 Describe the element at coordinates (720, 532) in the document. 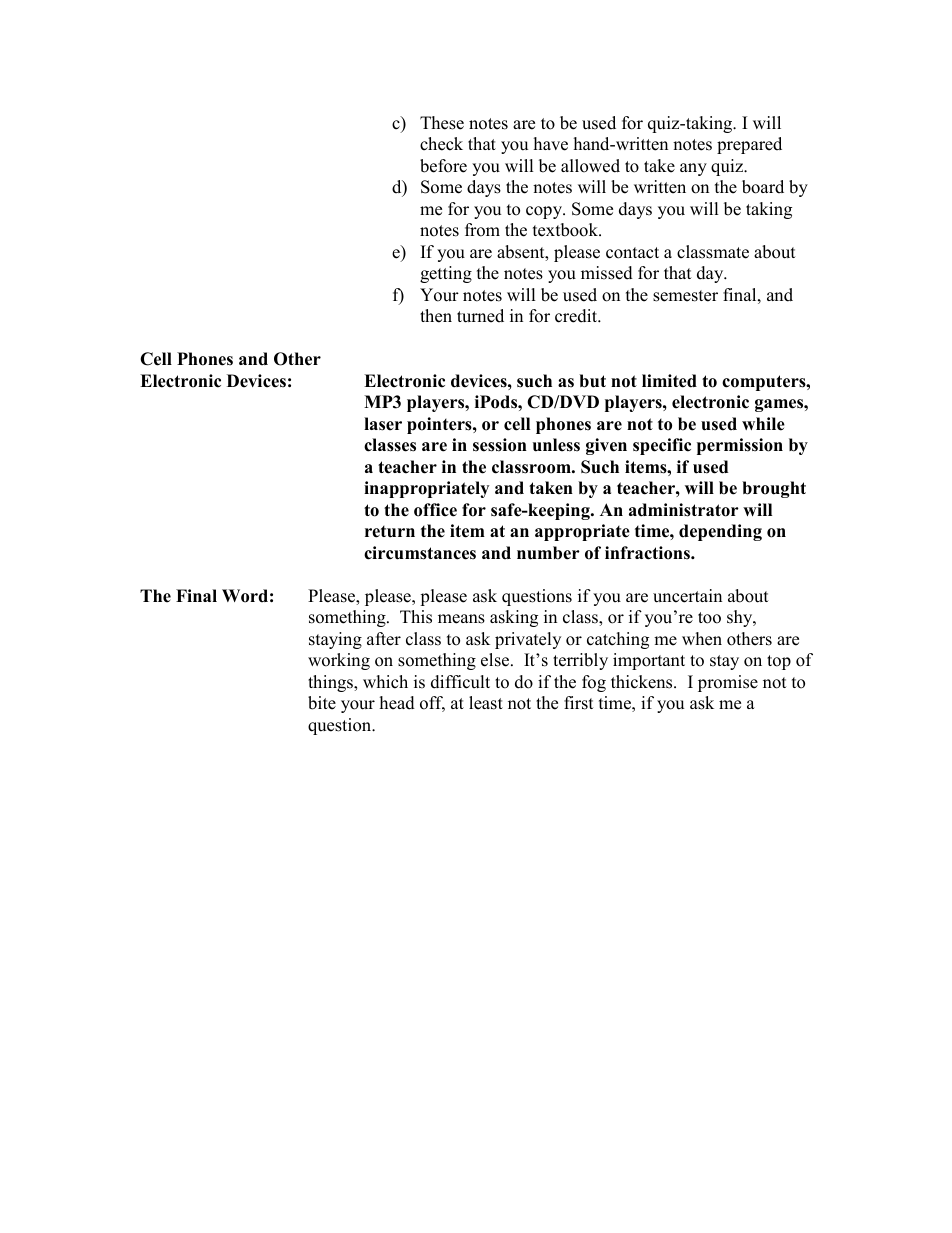

I see `depending` at that location.
